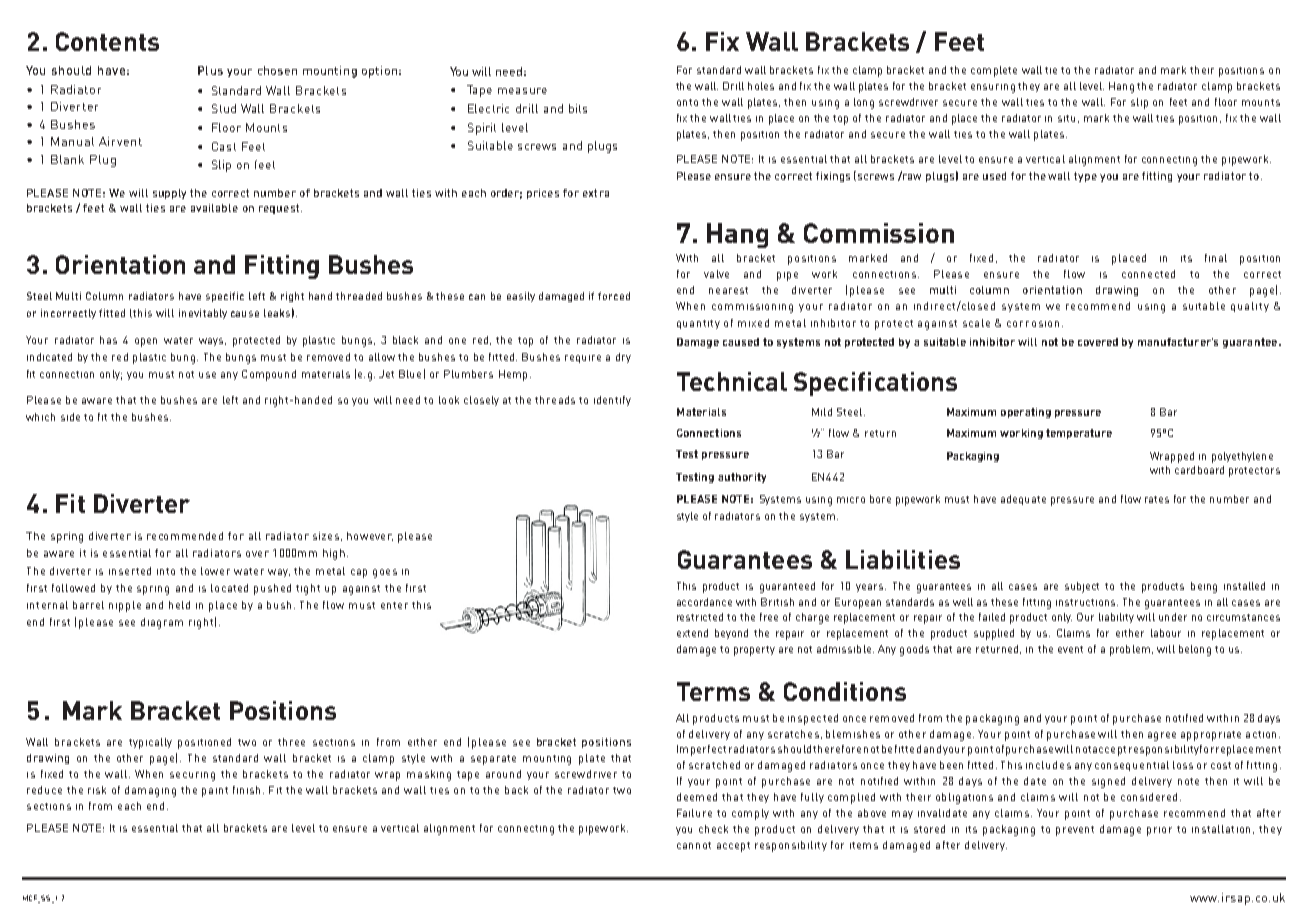  Describe the element at coordinates (994, 71) in the page. I see `complete` at that location.
